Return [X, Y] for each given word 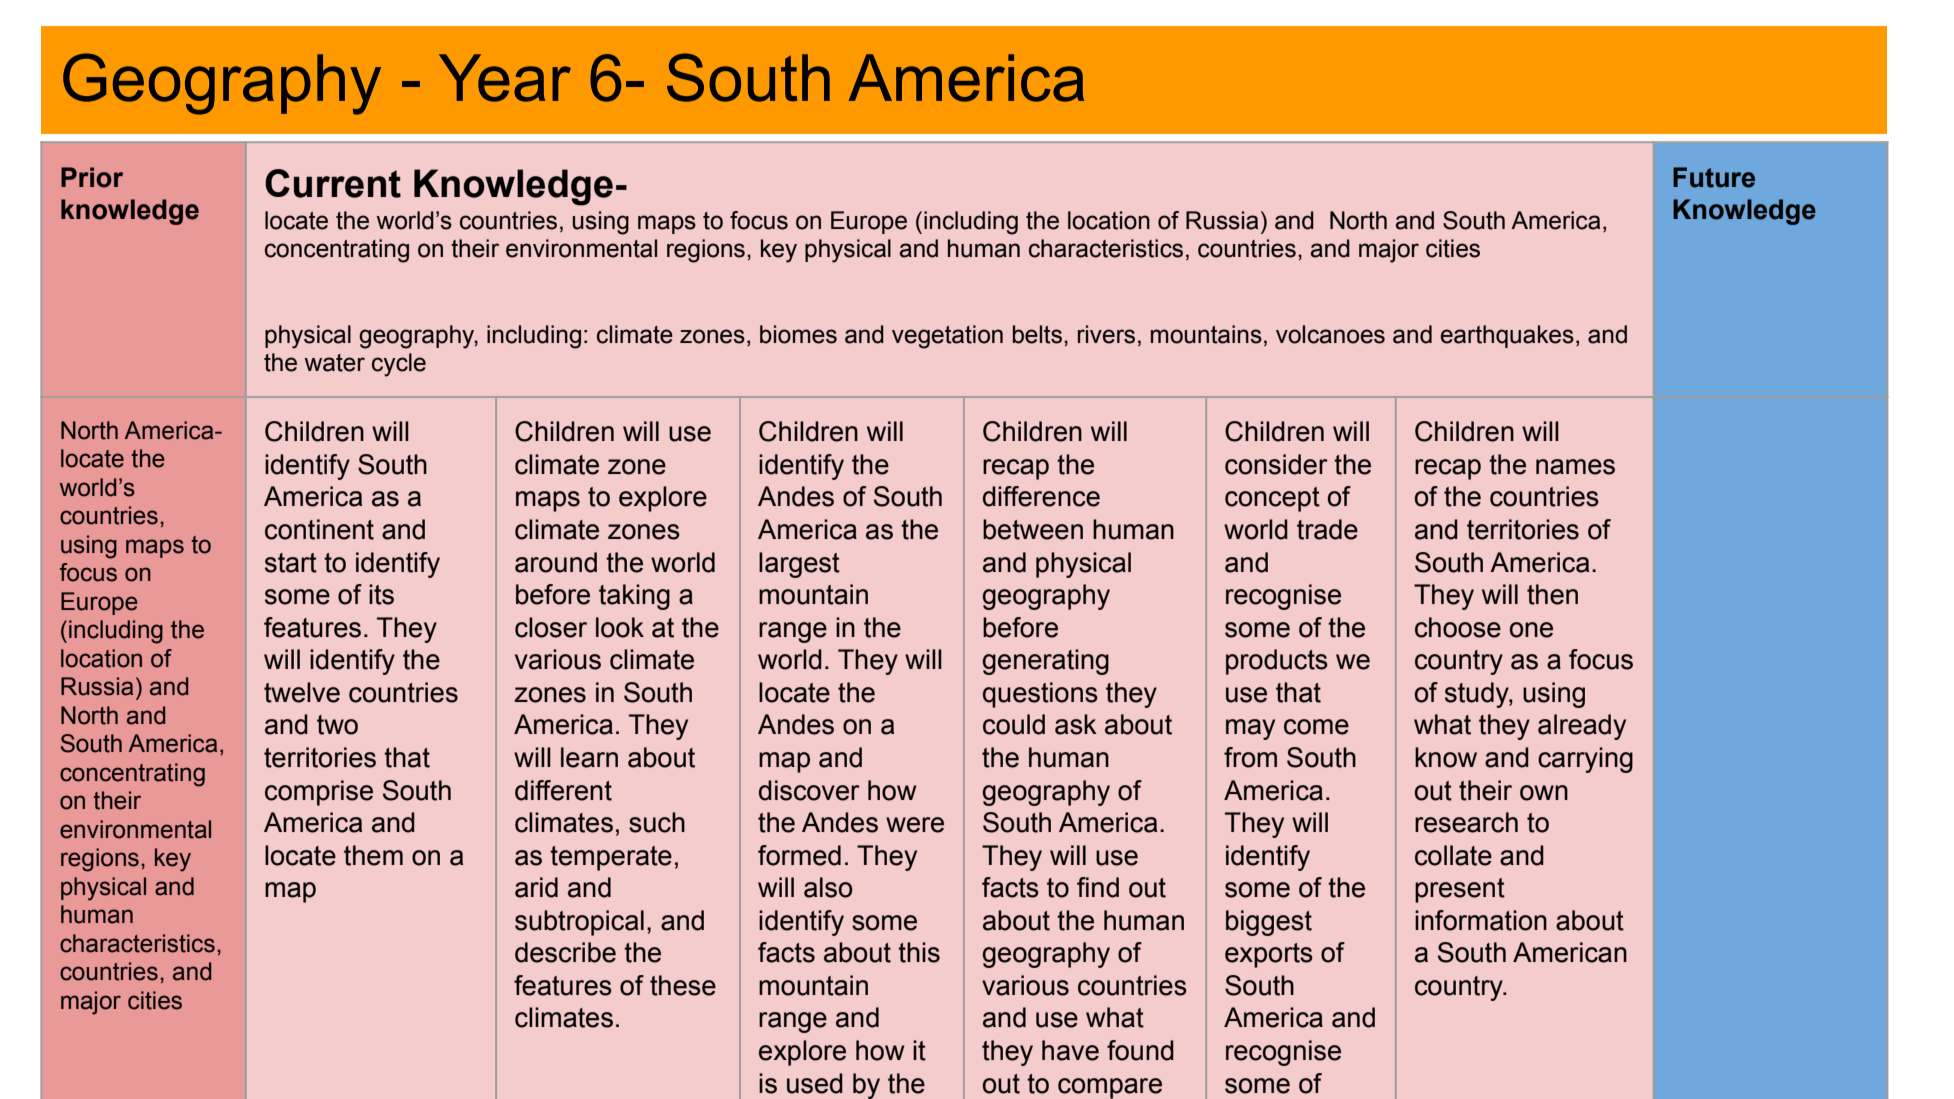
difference [1041, 496]
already [1582, 727]
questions [1040, 695]
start [291, 563]
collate [1453, 855]
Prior [92, 177]
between [1033, 529]
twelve [302, 692]
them [373, 855]
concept [1272, 499]
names [1575, 467]
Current [333, 183]
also [828, 887]
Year [505, 78]
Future [1714, 177]
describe [565, 952]
